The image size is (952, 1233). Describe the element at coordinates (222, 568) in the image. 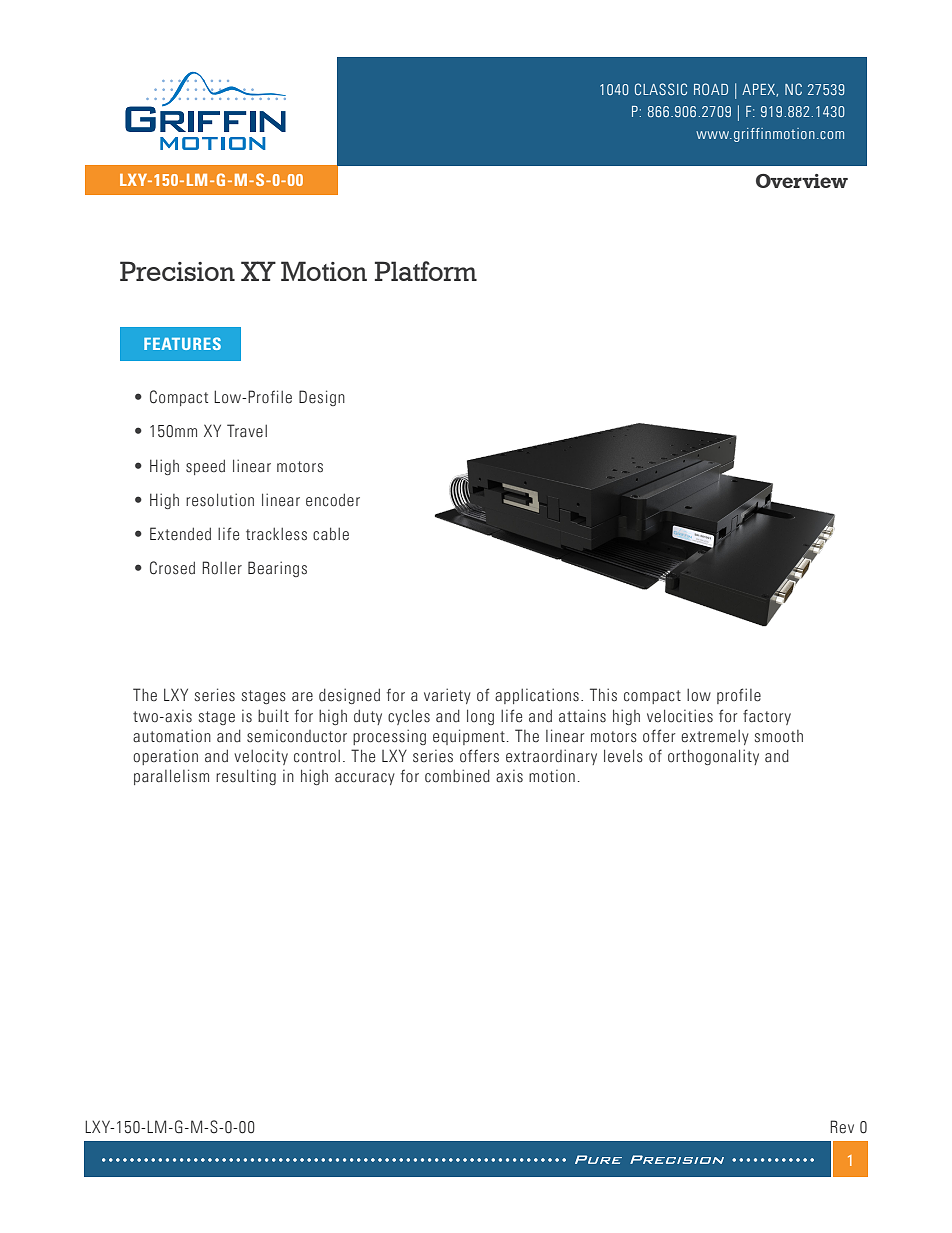

I see `Roller` at that location.
